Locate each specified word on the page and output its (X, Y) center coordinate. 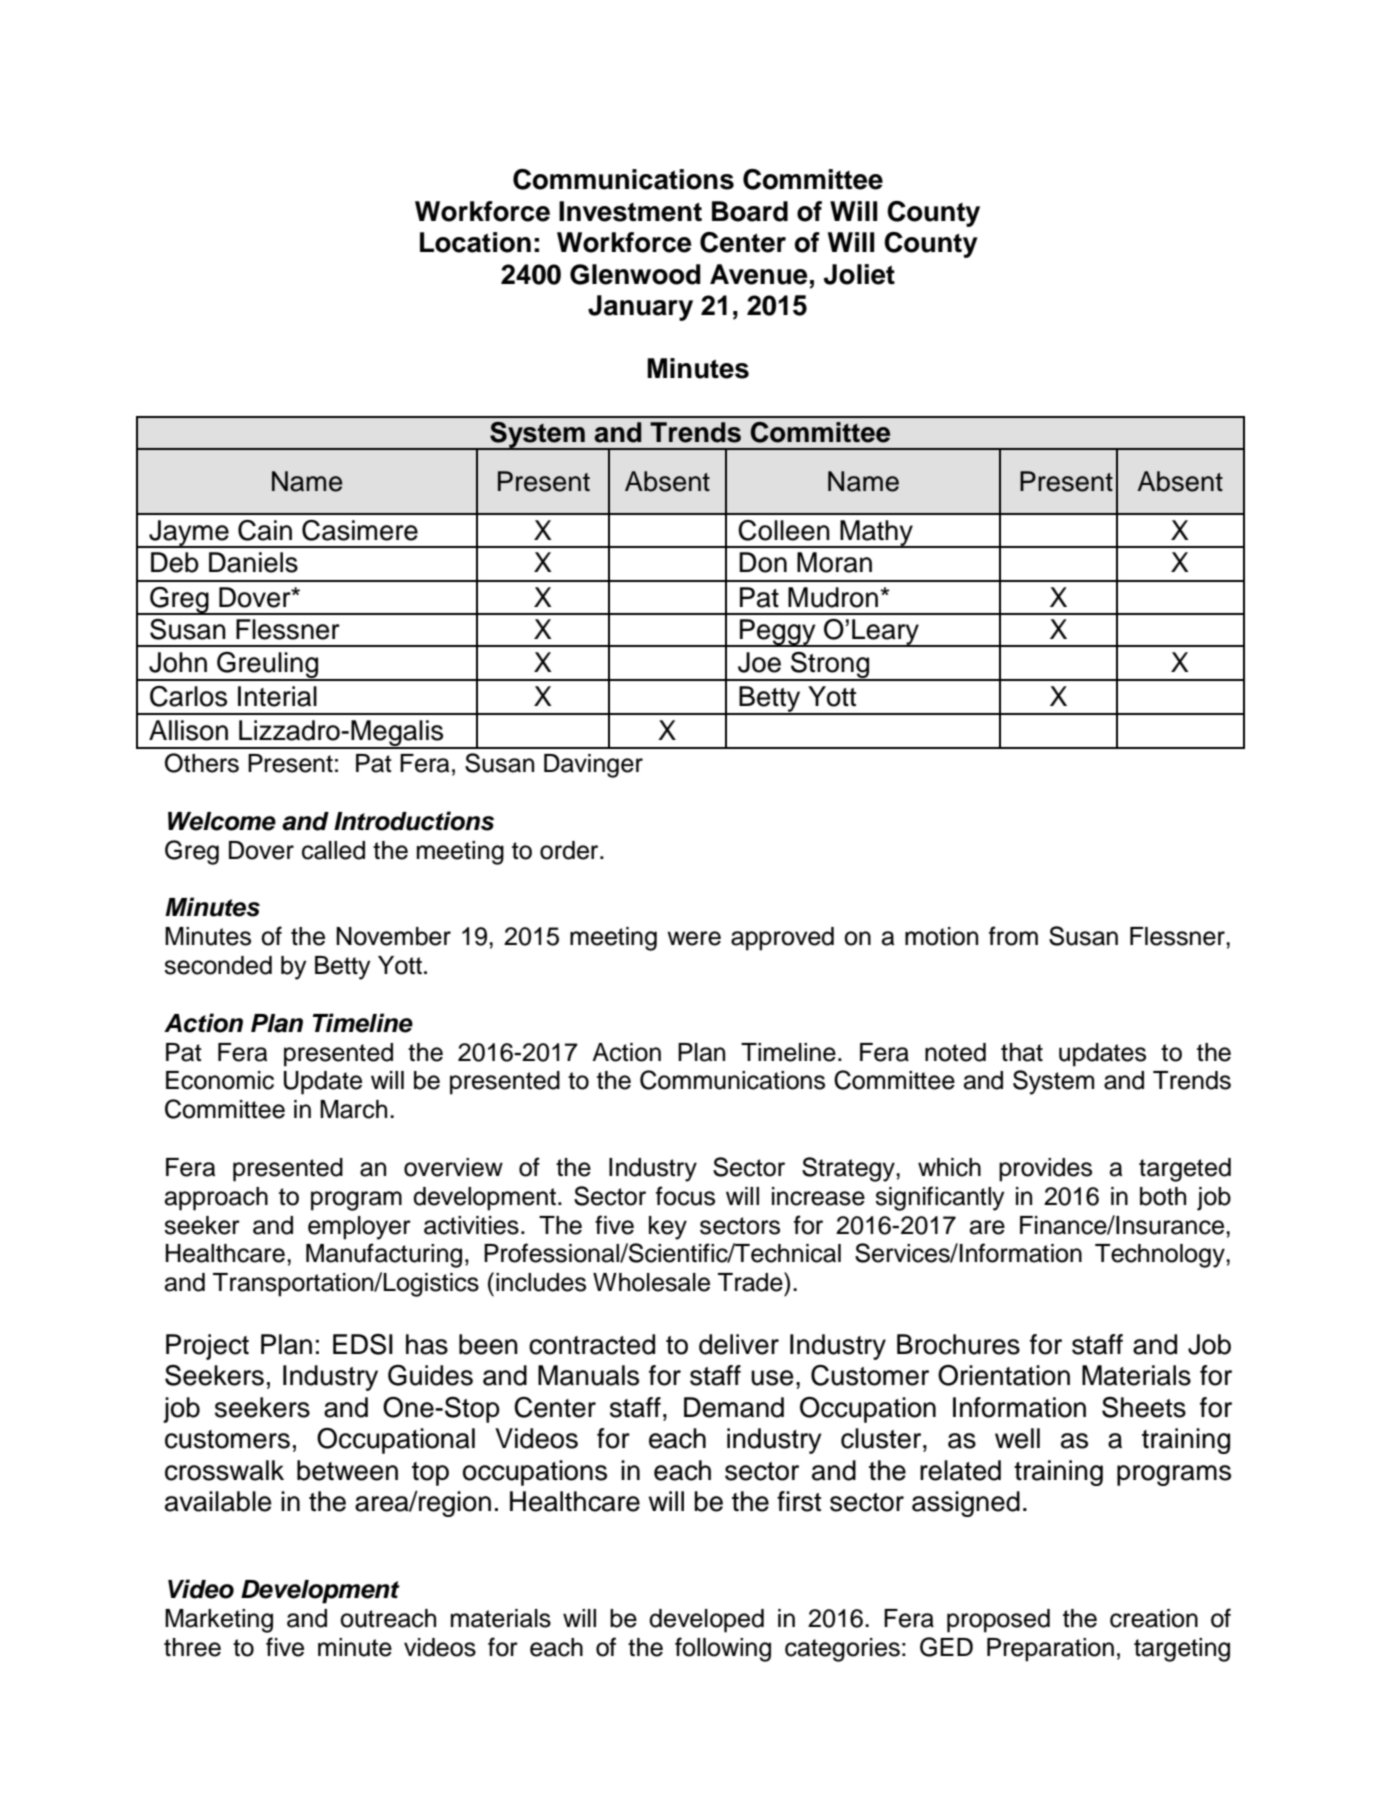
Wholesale (651, 1282)
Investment (630, 211)
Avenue (758, 274)
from (1013, 936)
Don (763, 562)
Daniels (253, 562)
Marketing (219, 1621)
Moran (834, 562)
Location (475, 242)
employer (359, 1228)
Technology (1161, 1256)
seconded (218, 965)
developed (706, 1621)
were (694, 938)
